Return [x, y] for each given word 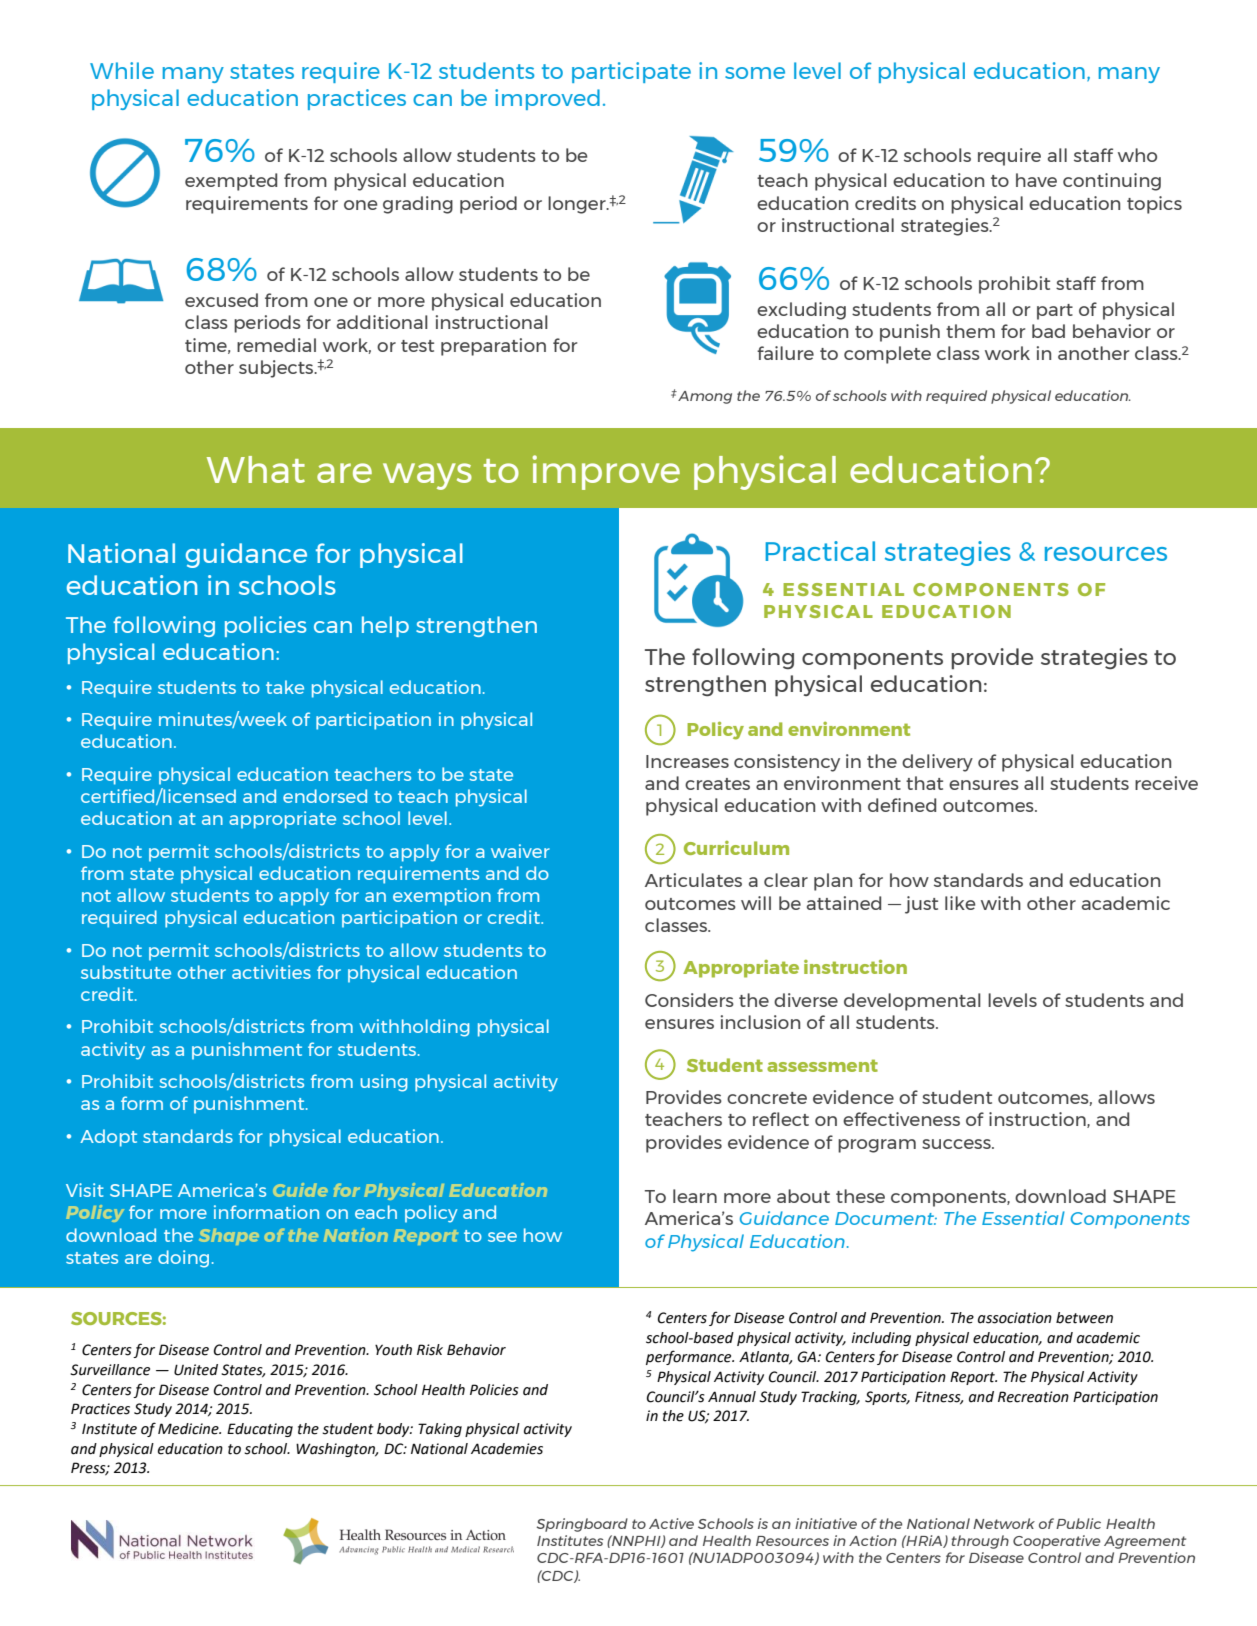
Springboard [582, 1525]
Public [1078, 1523]
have [1036, 180]
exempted [231, 182]
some [755, 73]
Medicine [189, 1429]
